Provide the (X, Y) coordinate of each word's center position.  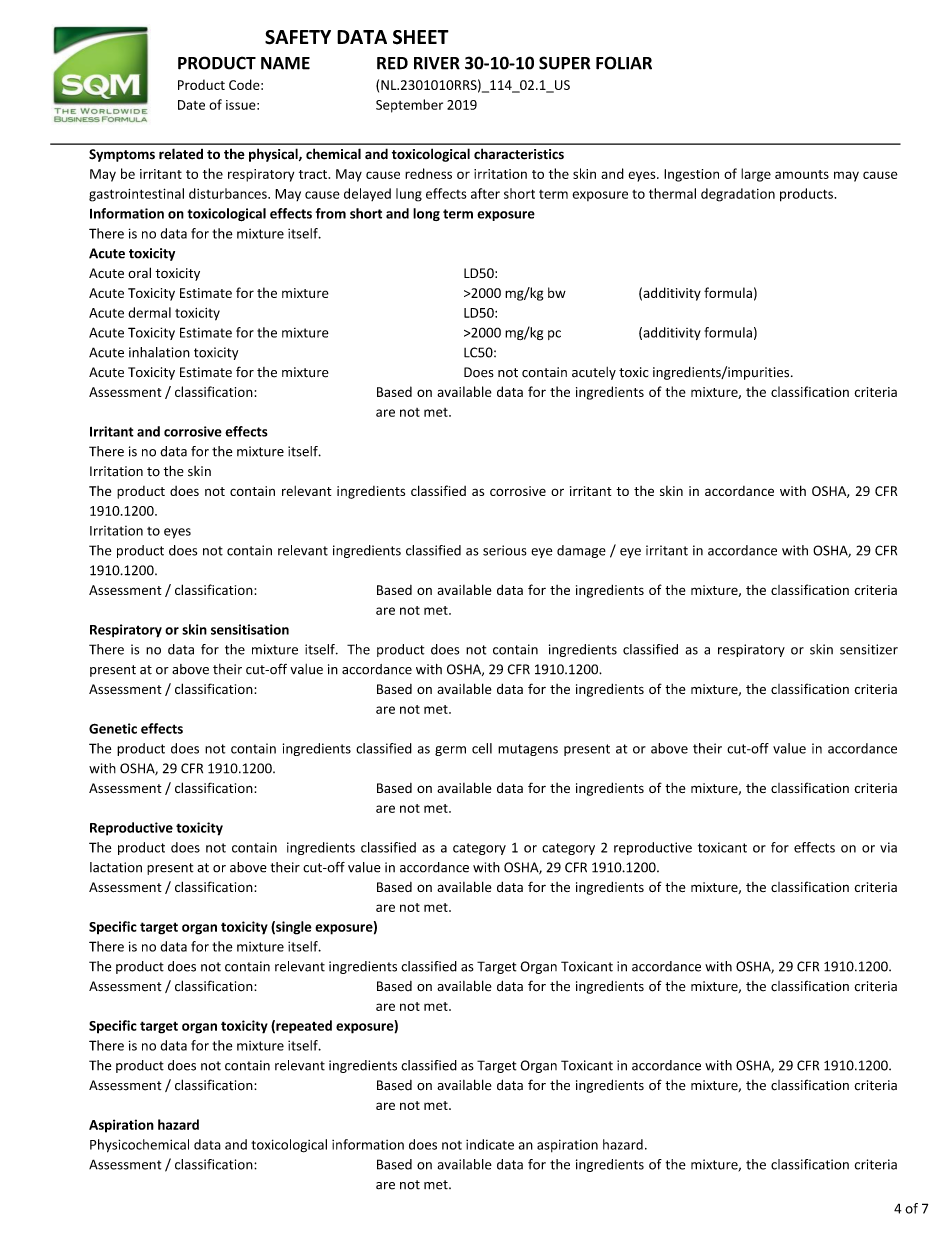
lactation (116, 867)
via (888, 847)
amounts (802, 174)
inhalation (159, 352)
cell (482, 748)
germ (450, 751)
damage (581, 551)
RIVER (437, 63)
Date (191, 105)
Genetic (113, 728)
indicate (490, 1144)
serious (505, 550)
